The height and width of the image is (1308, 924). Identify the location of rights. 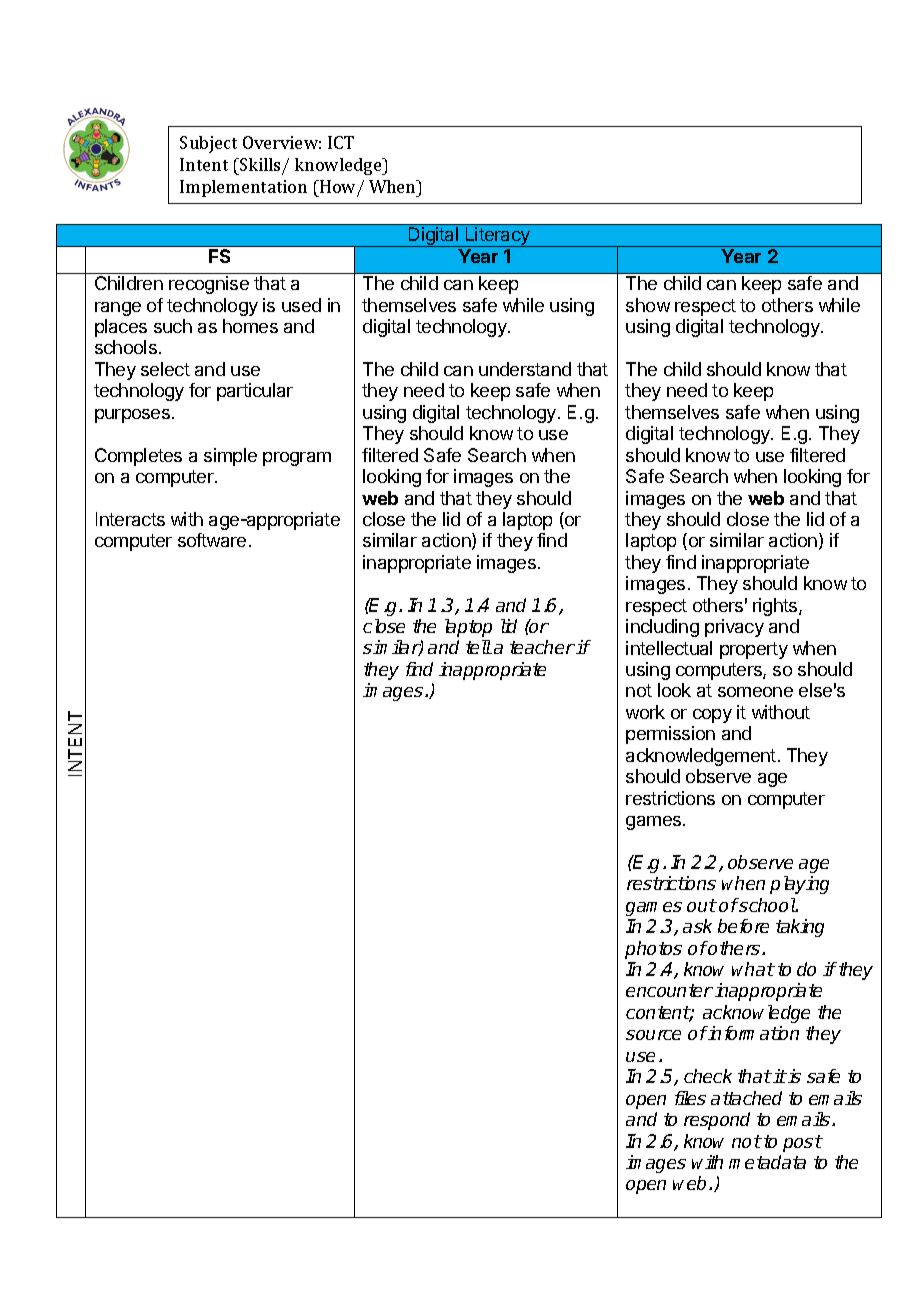
(776, 607).
